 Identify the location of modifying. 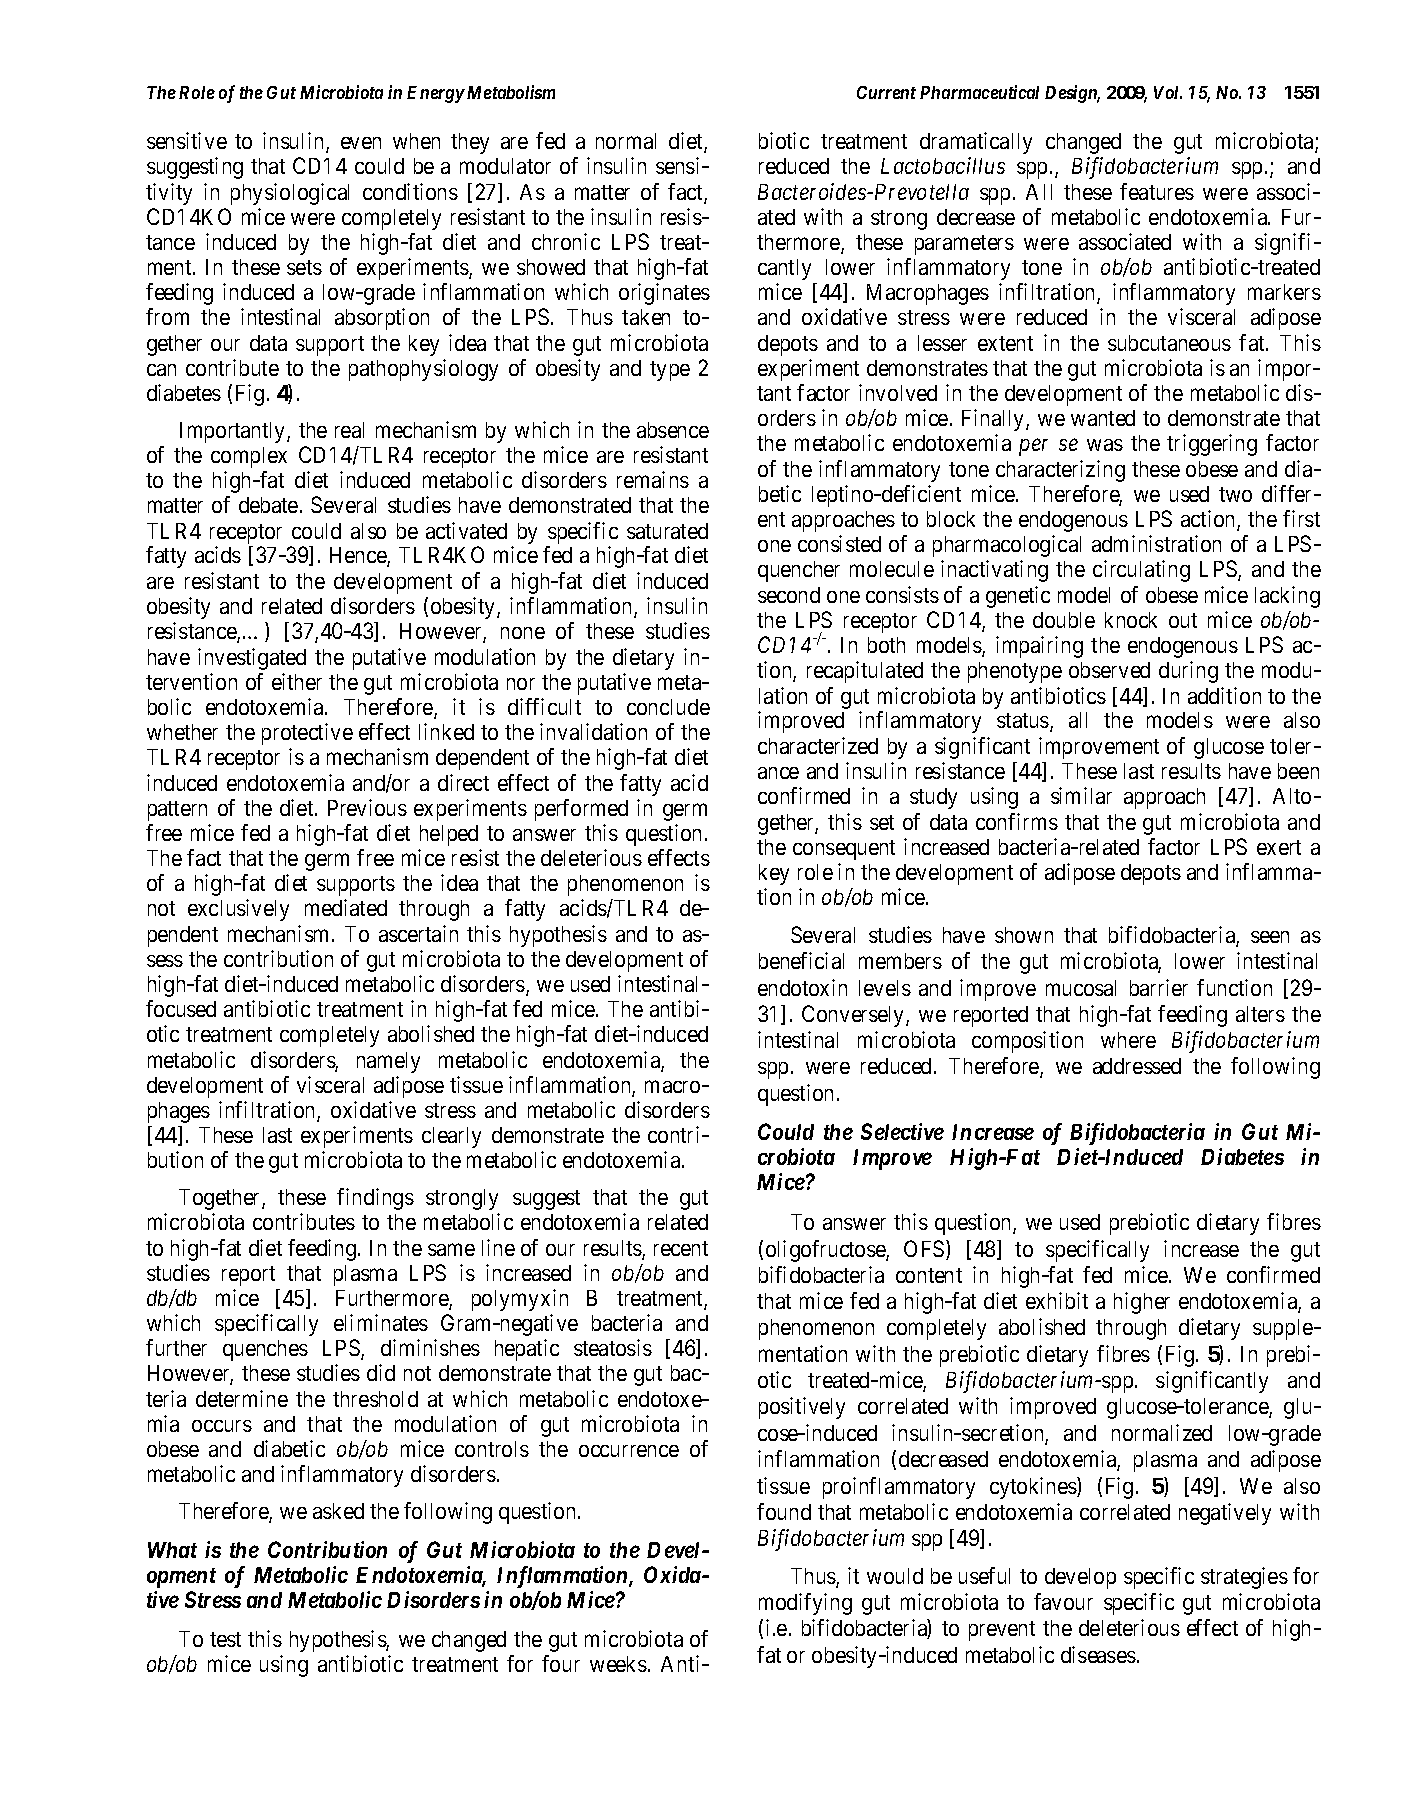
(805, 1604).
